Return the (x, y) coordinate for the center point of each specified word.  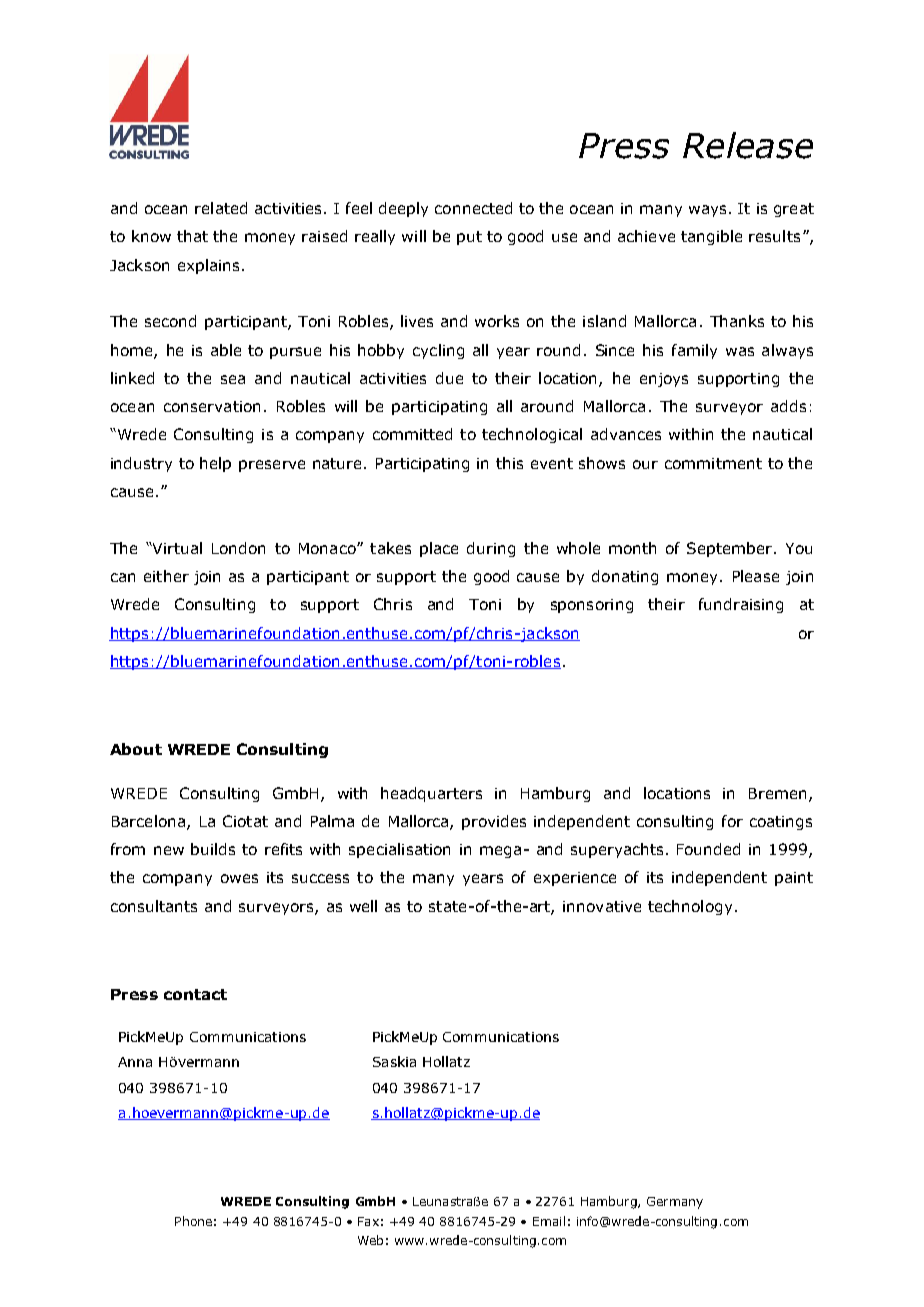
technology (690, 907)
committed (412, 434)
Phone (193, 1221)
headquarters (431, 794)
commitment (713, 463)
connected (473, 208)
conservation (212, 406)
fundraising (741, 605)
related (221, 208)
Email (549, 1221)
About (136, 749)
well (363, 906)
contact (195, 994)
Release (748, 145)
